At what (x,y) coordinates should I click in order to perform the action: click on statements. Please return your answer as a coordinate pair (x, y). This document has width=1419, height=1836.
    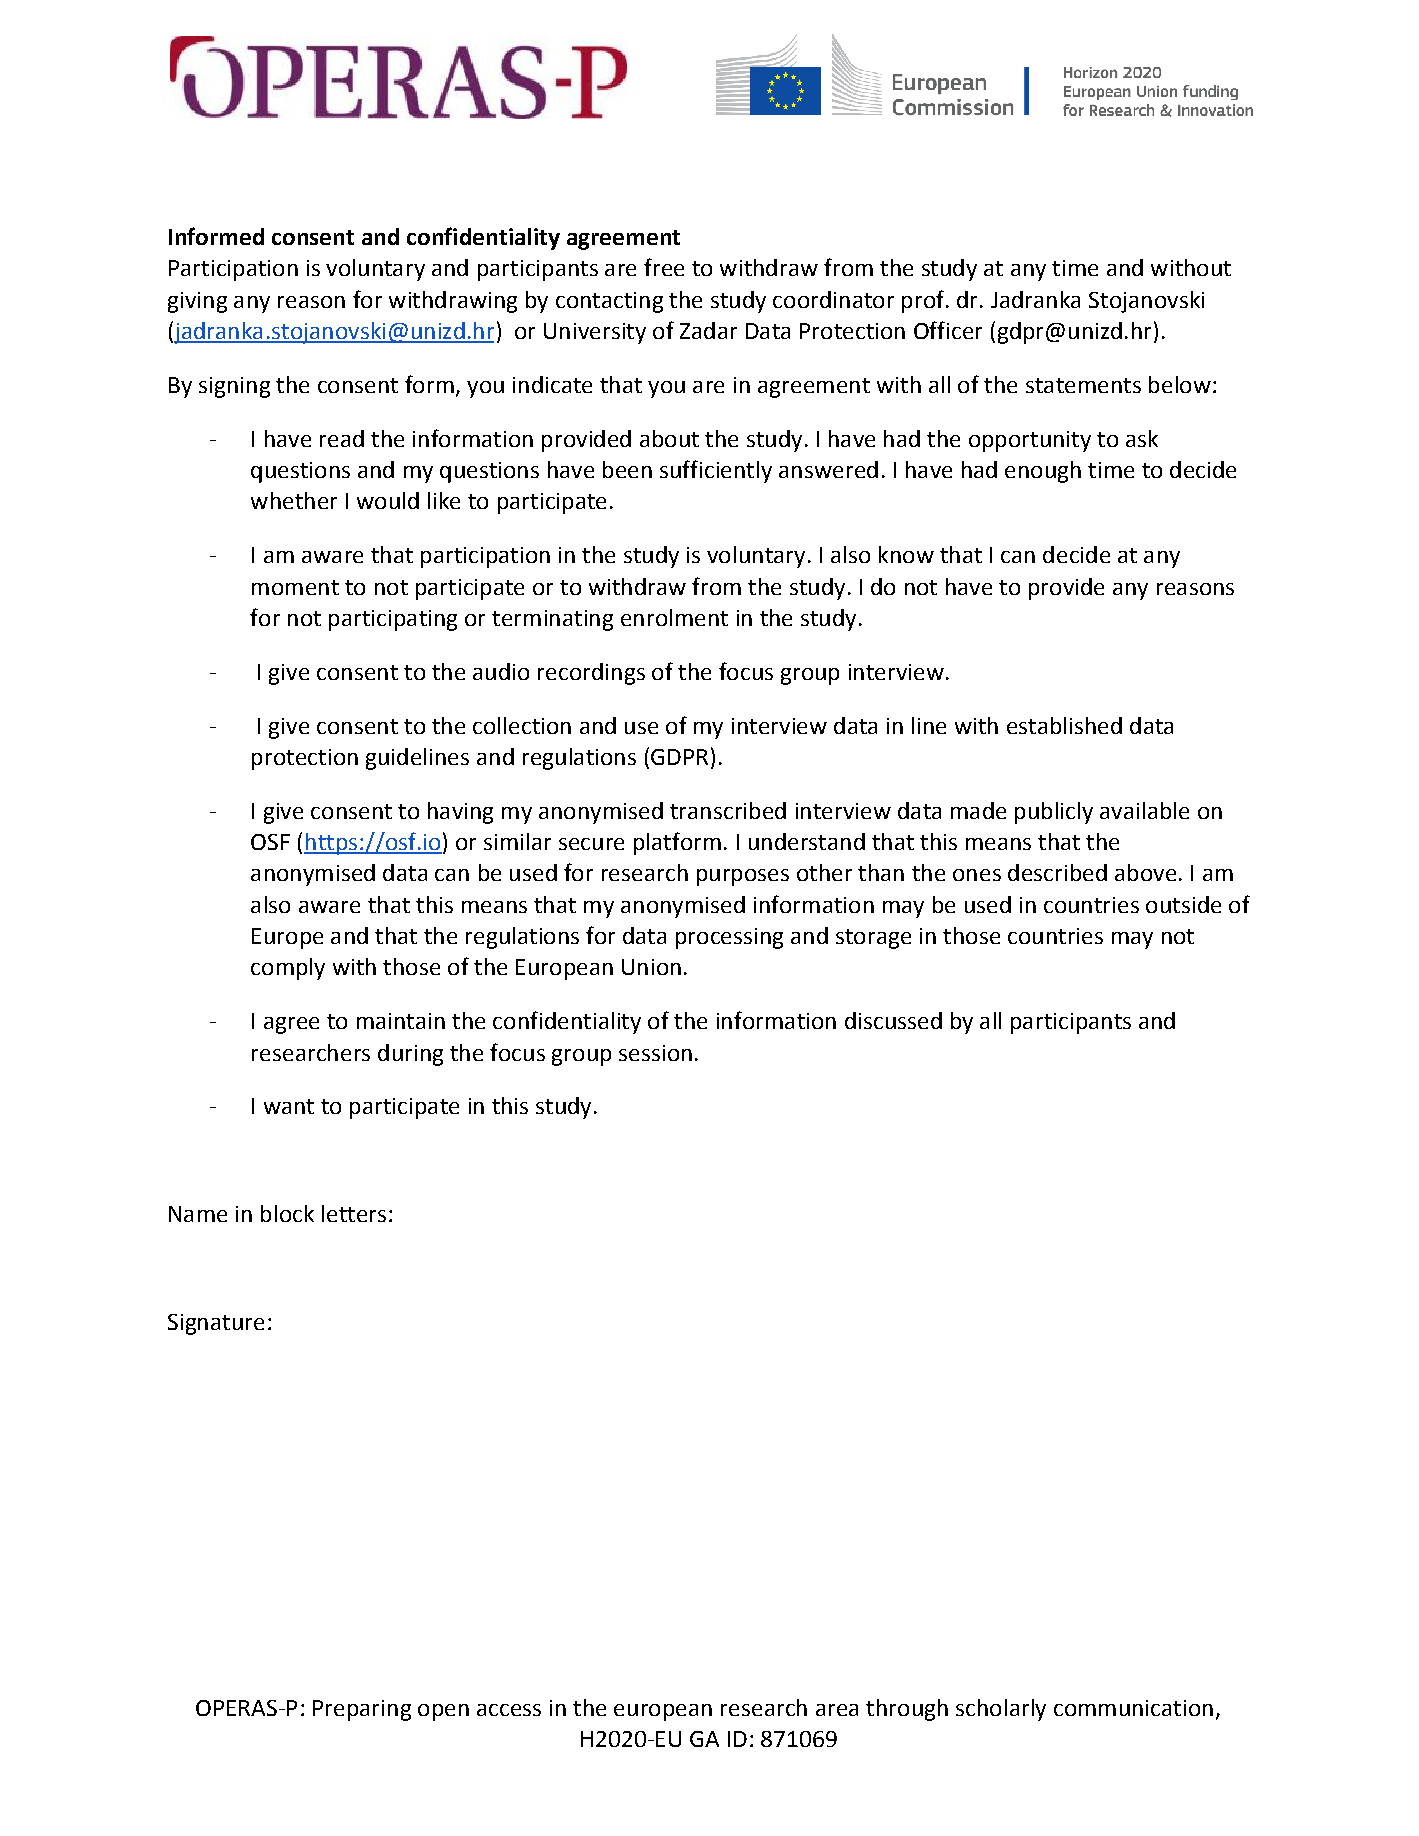
    Looking at the image, I should click on (1083, 385).
